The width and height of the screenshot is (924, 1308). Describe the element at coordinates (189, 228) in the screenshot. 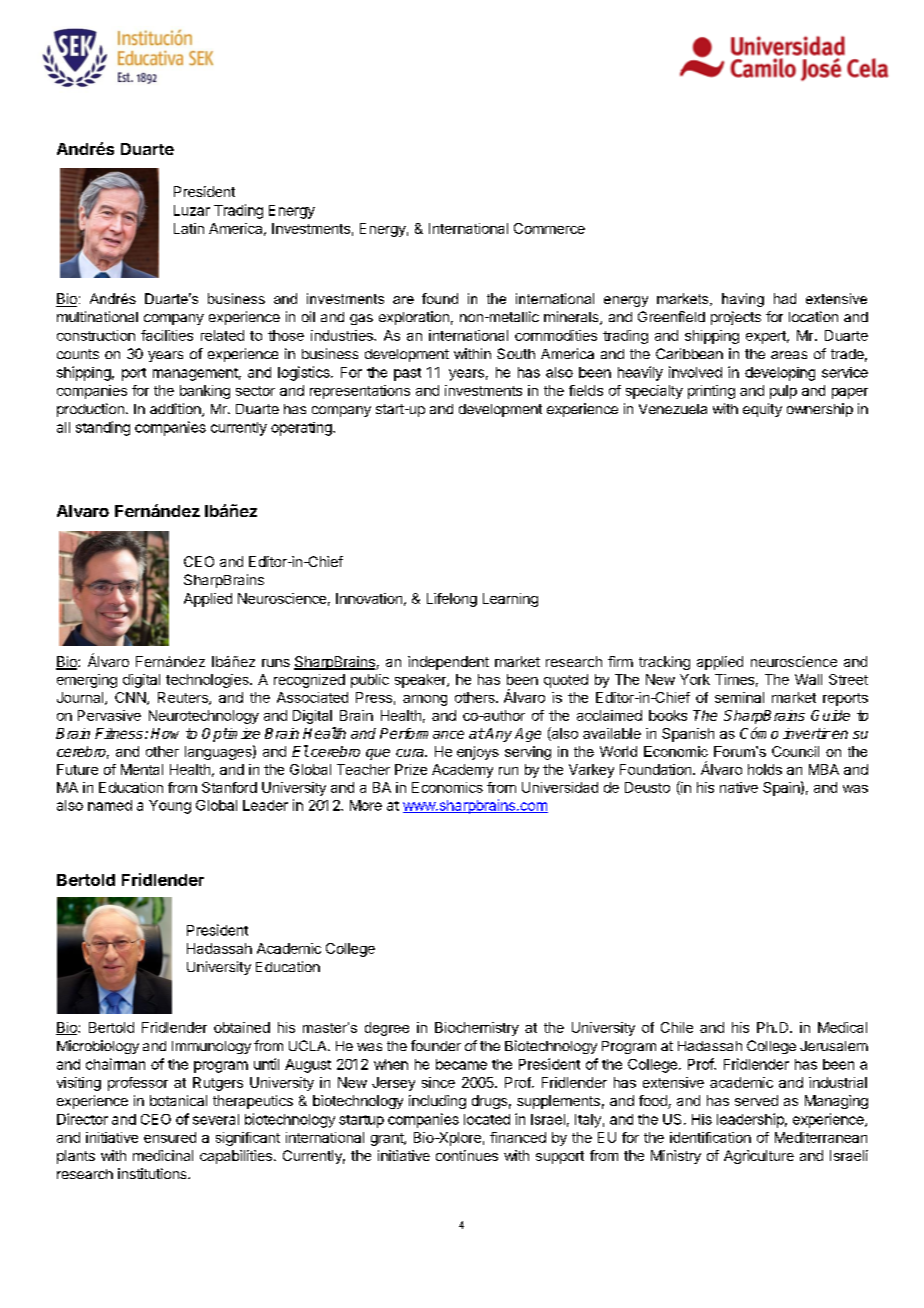

I see `Latin` at that location.
